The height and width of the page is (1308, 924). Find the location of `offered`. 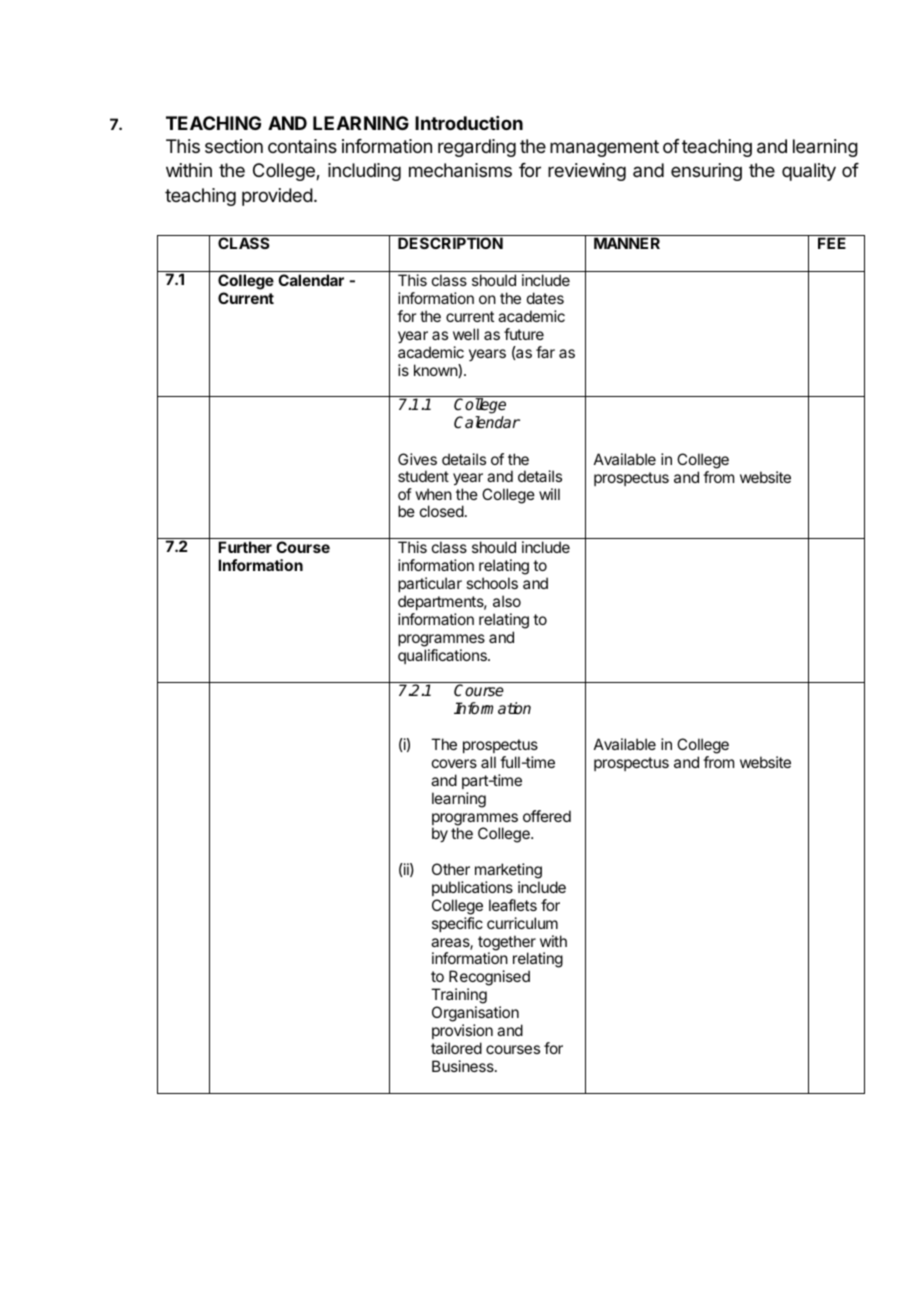

offered is located at coordinates (547, 816).
